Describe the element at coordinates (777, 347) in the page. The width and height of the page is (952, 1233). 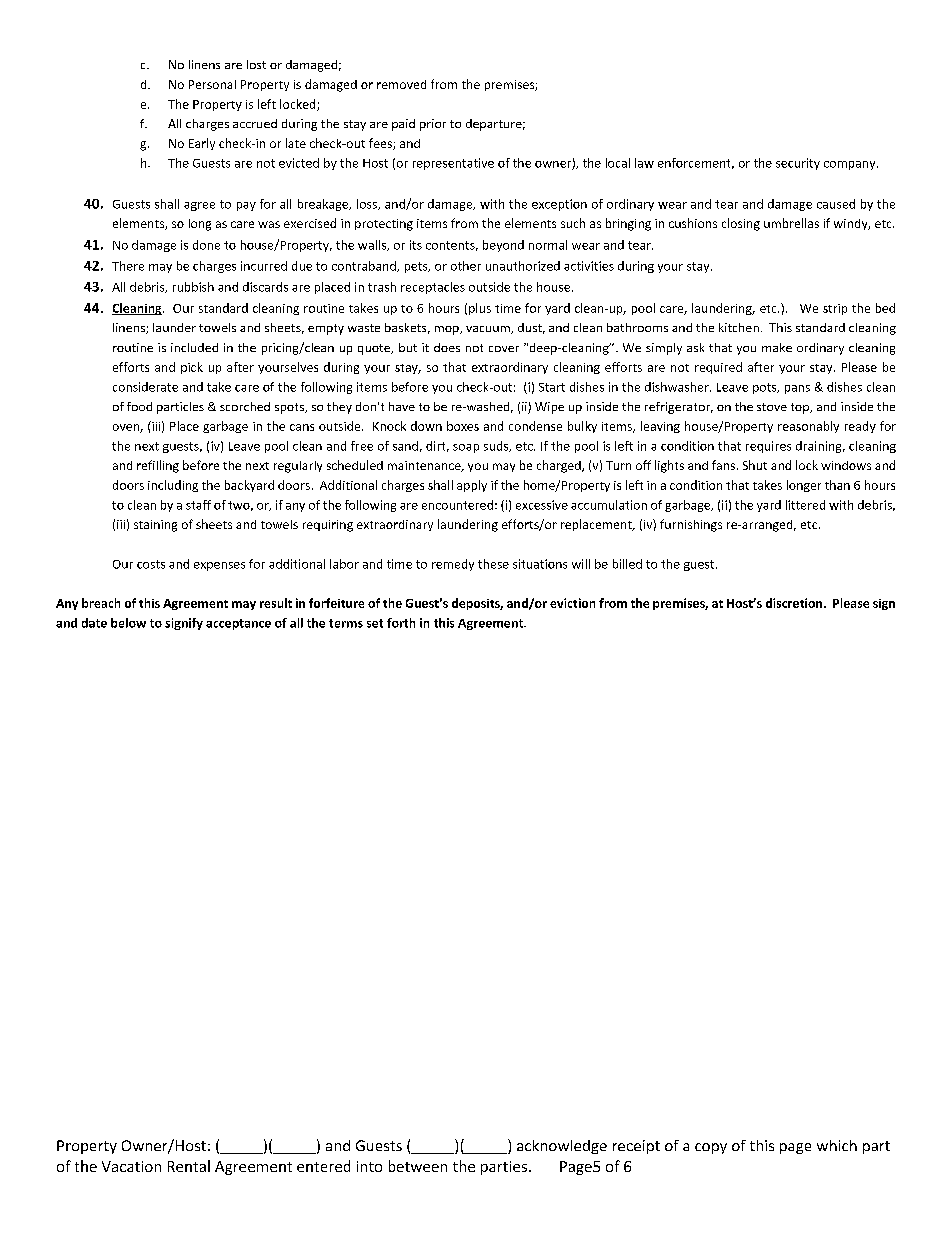
I see `make` at that location.
